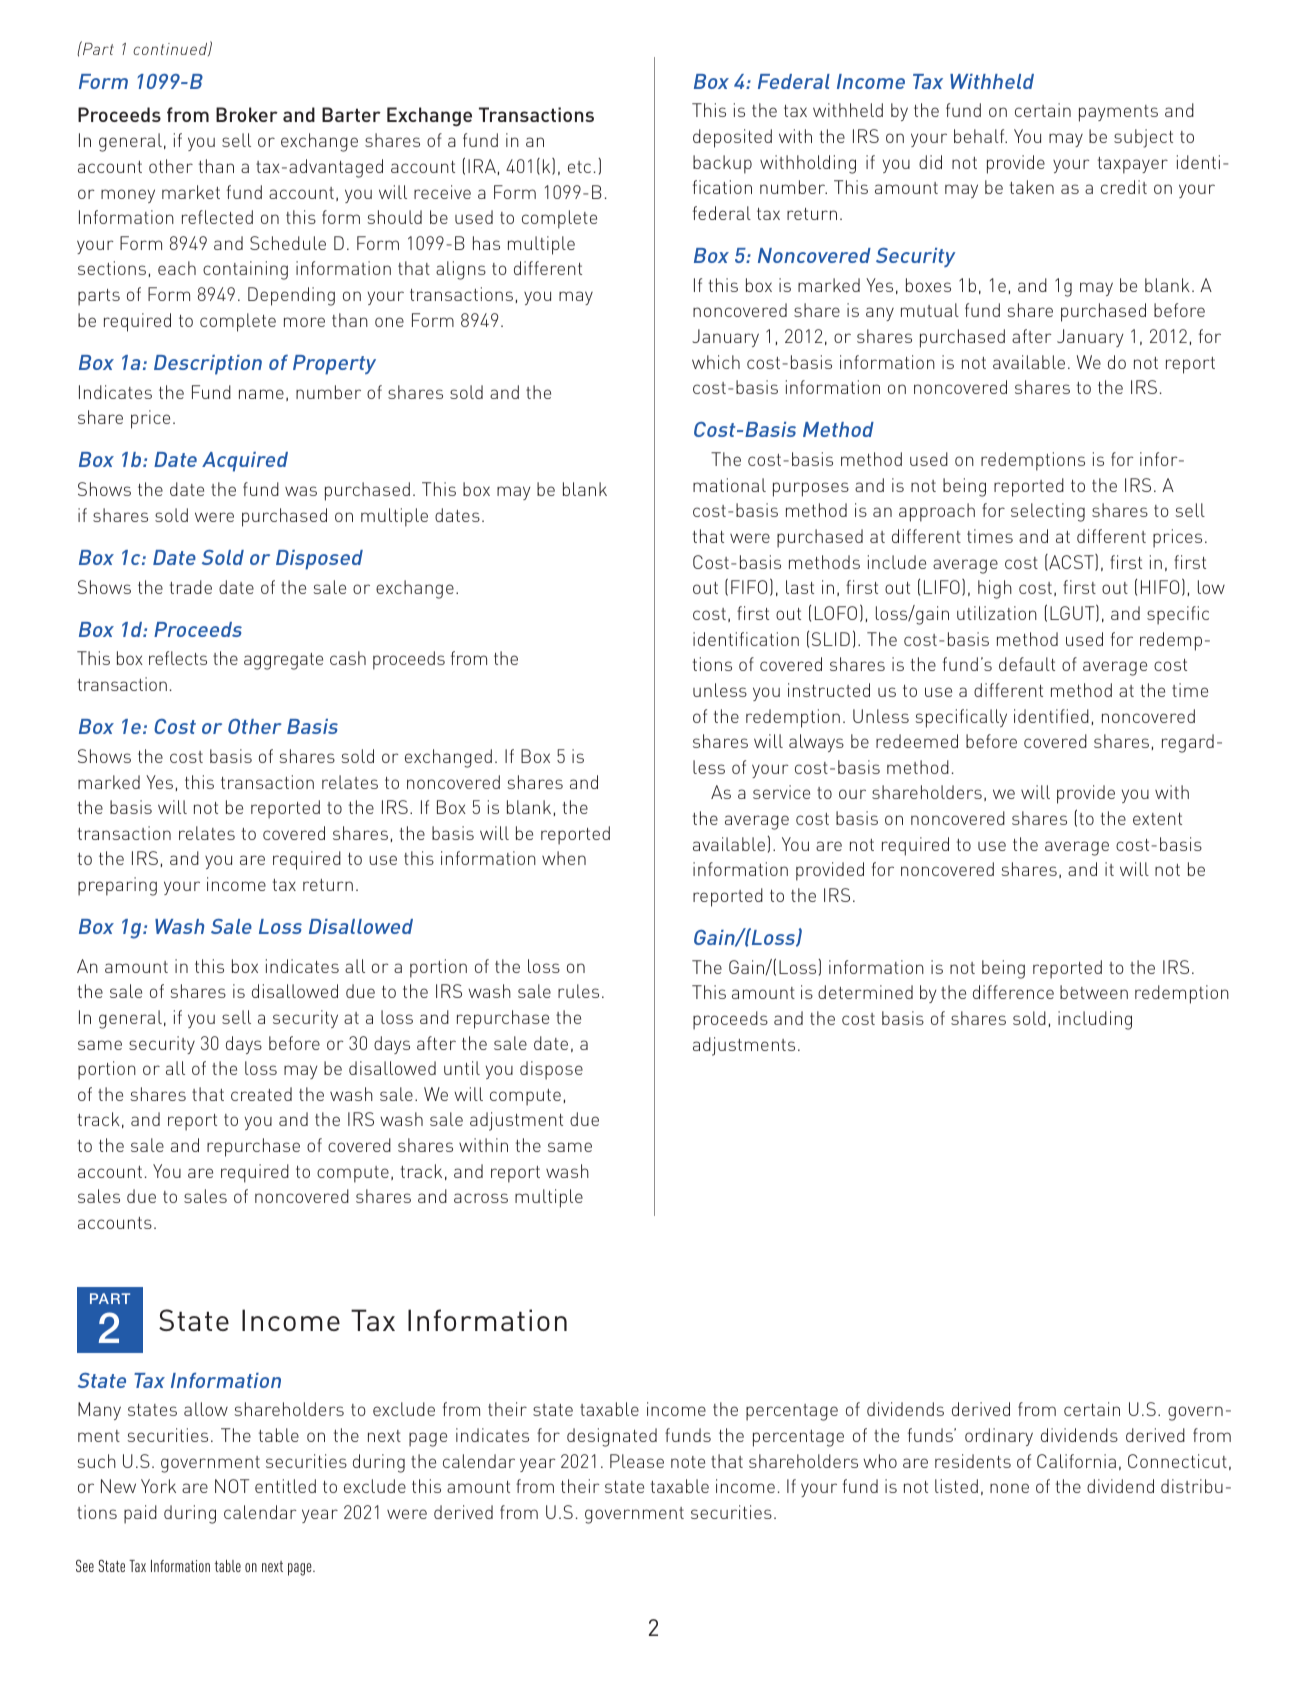  What do you see at coordinates (261, 1094) in the screenshot?
I see `created` at bounding box center [261, 1094].
